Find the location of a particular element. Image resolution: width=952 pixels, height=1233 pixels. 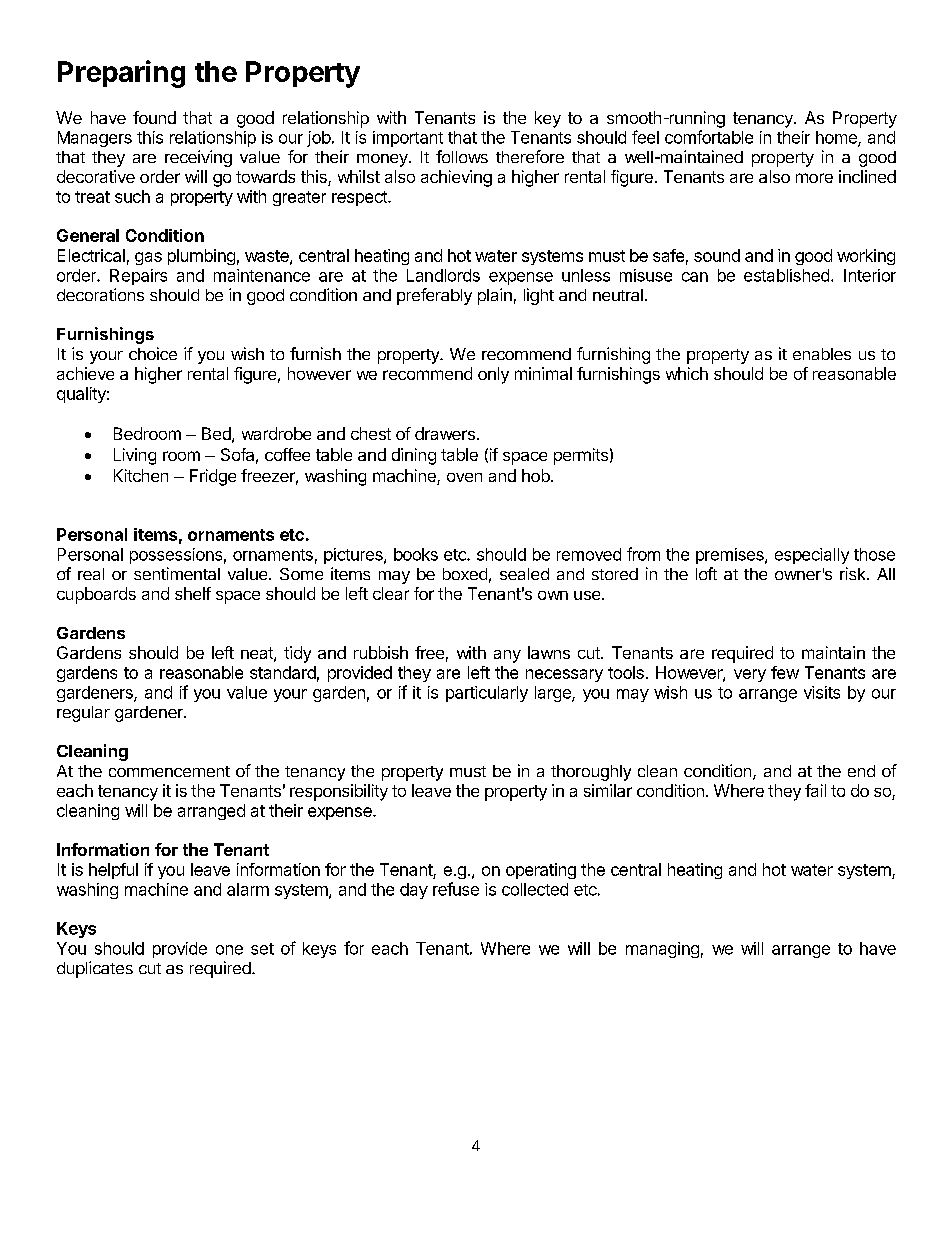

found is located at coordinates (154, 117).
